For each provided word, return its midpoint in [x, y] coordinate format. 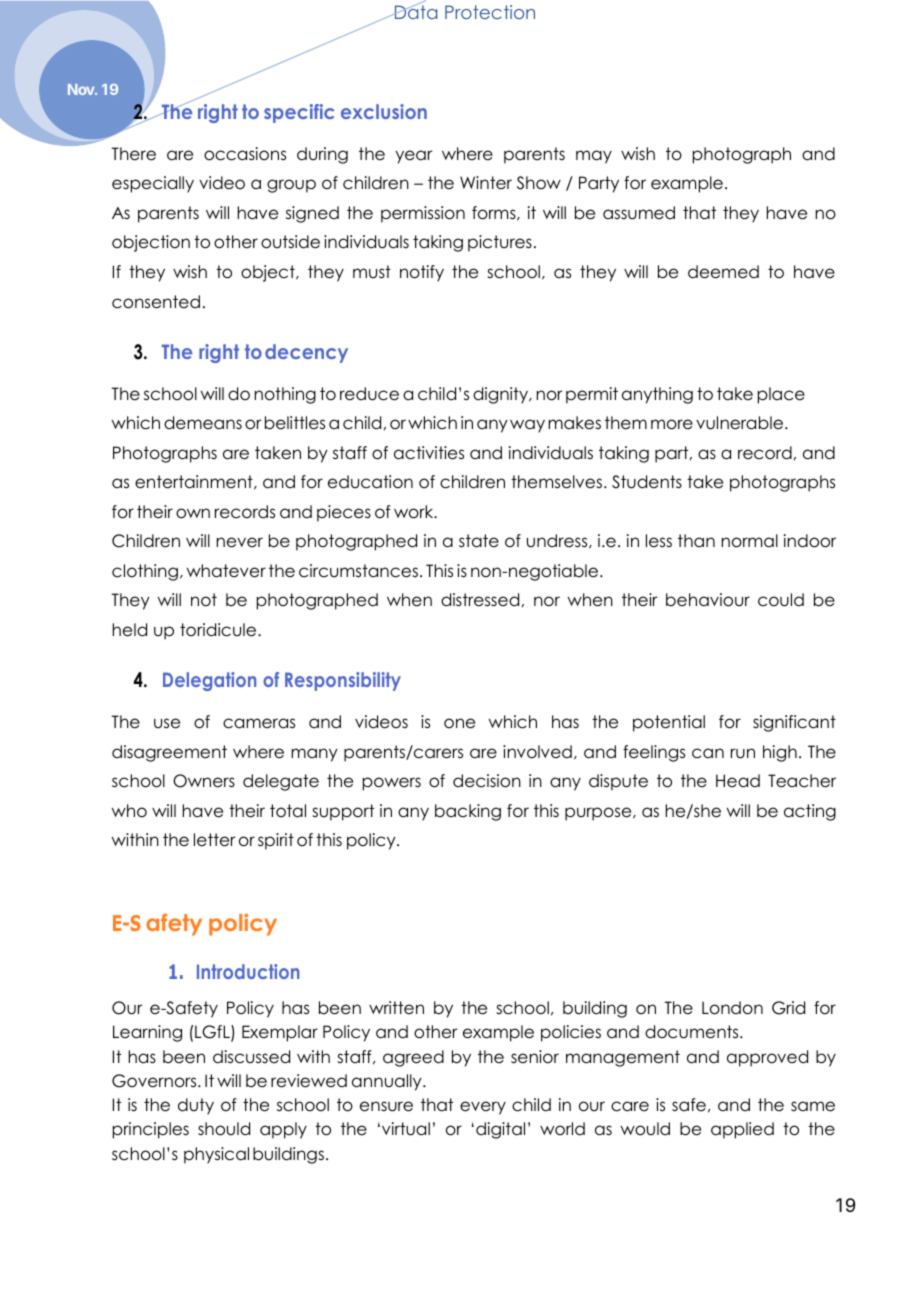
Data [414, 11]
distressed [480, 600]
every [483, 1108]
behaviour [708, 600]
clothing [145, 572]
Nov [82, 89]
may [594, 157]
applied [742, 1130]
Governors [155, 1081]
